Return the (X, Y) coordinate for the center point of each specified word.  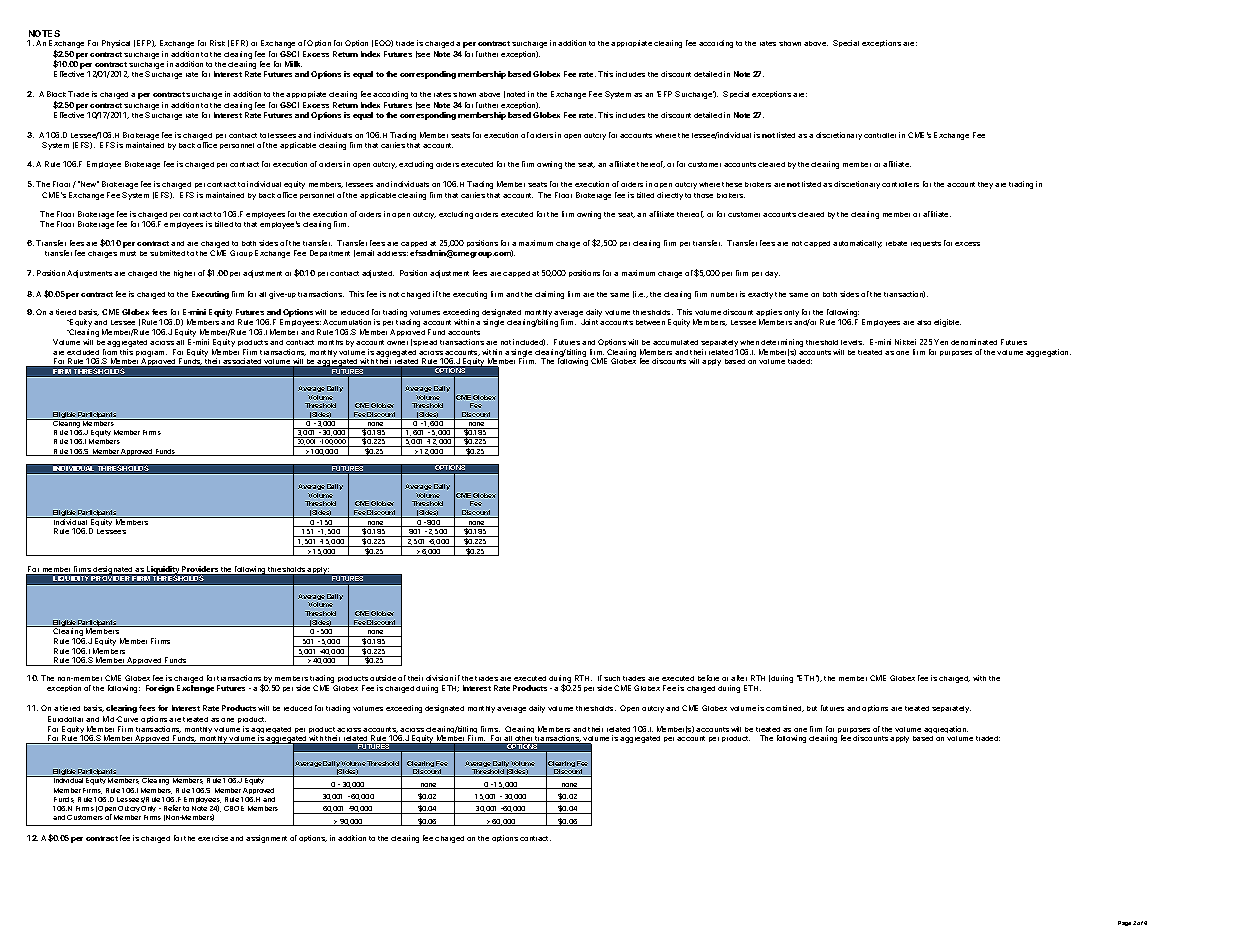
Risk (217, 43)
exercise (213, 838)
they (985, 185)
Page (1124, 923)
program (151, 355)
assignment (266, 839)
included (529, 342)
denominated (974, 342)
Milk (293, 64)
